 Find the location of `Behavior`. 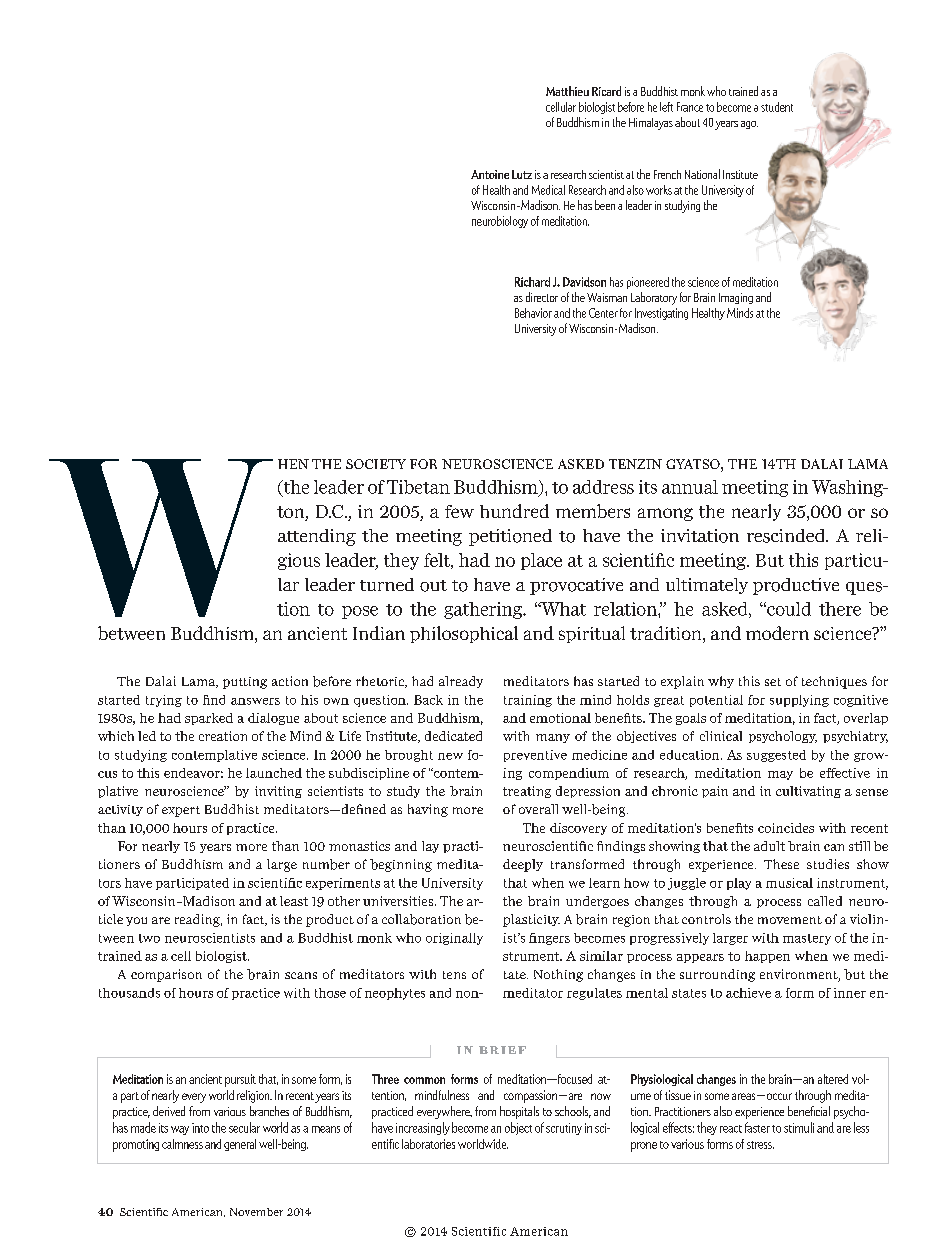

Behavior is located at coordinates (533, 313).
